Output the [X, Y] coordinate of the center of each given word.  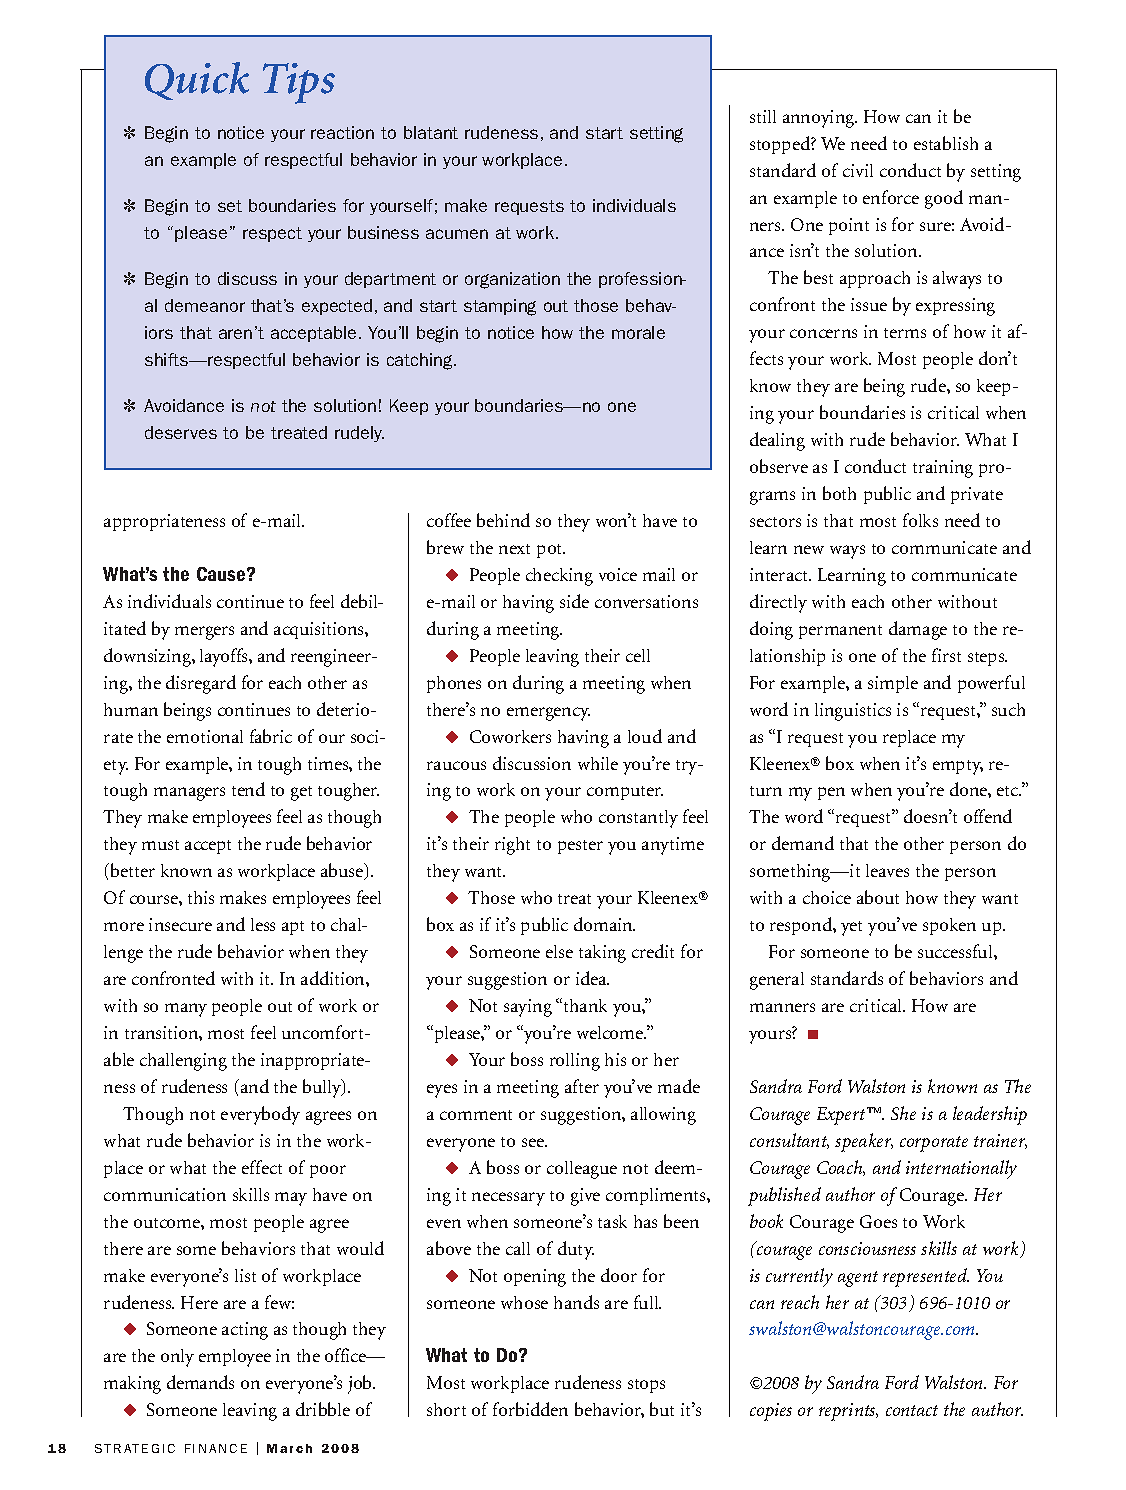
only [177, 1358]
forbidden [530, 1409]
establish [946, 143]
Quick [197, 81]
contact [912, 1410]
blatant [431, 132]
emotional [205, 736]
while [598, 763]
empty [958, 767]
